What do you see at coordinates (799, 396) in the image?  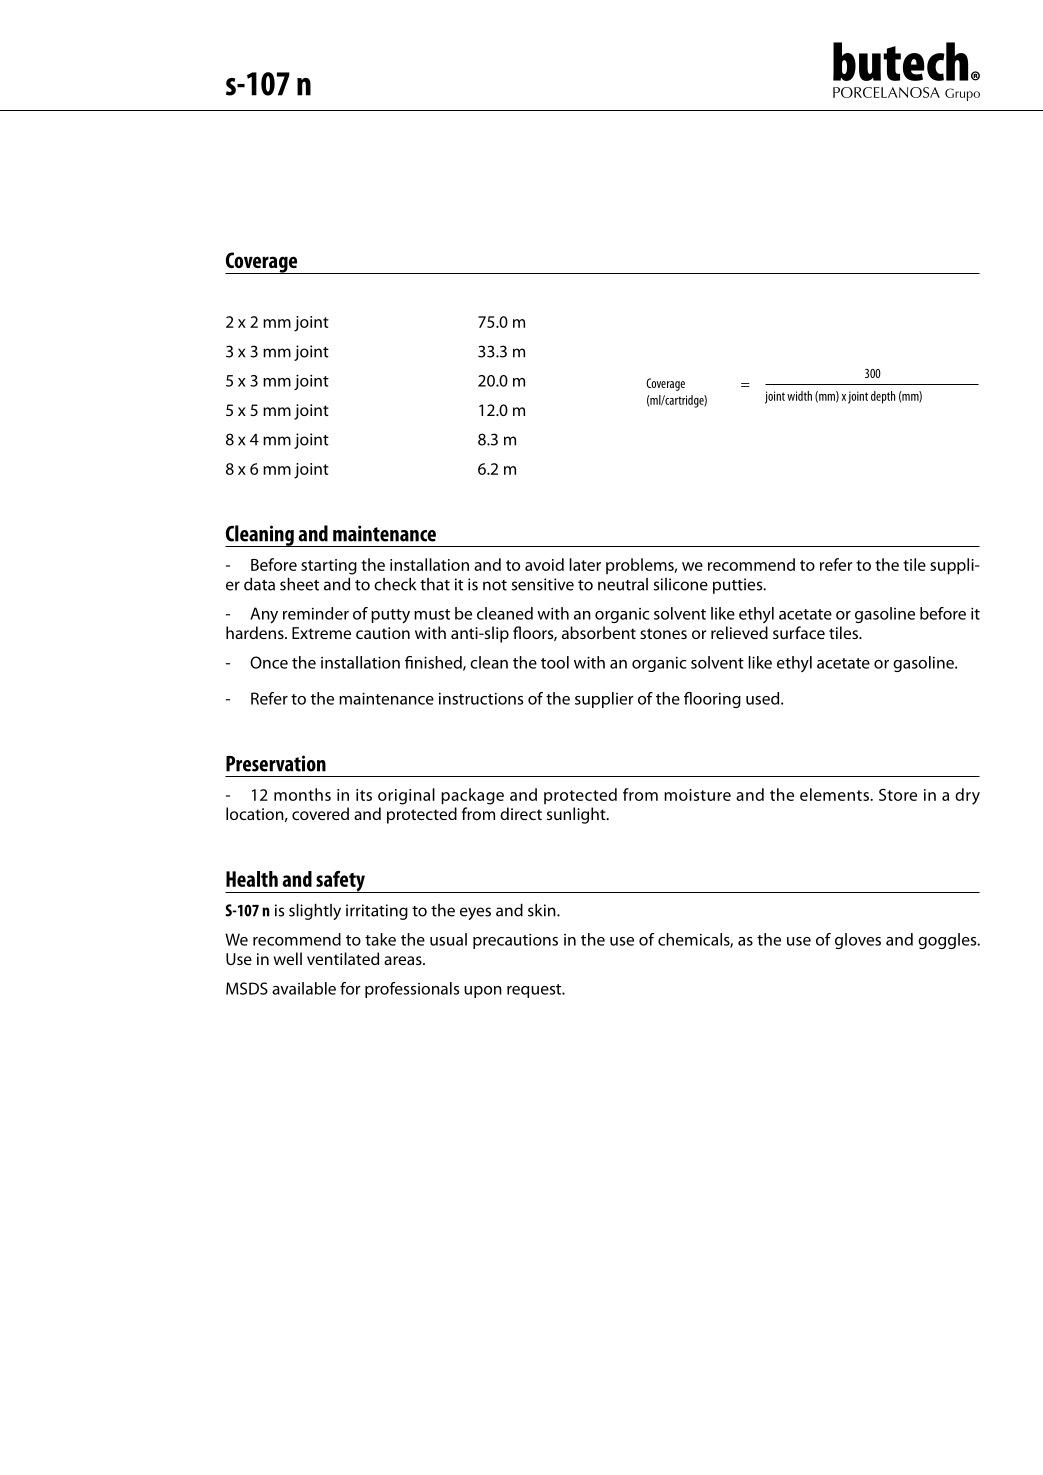 I see `width` at bounding box center [799, 396].
